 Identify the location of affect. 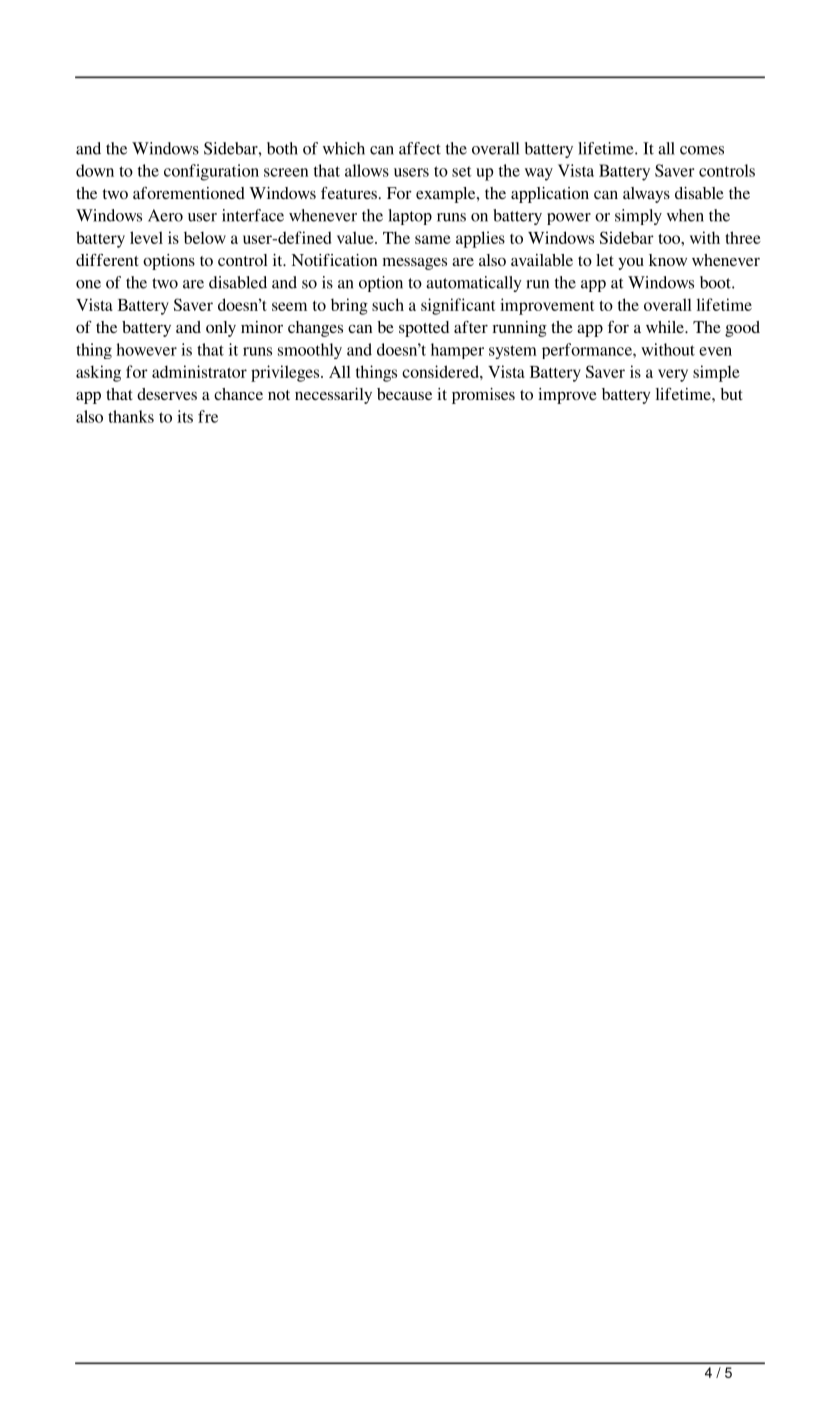
(420, 148).
